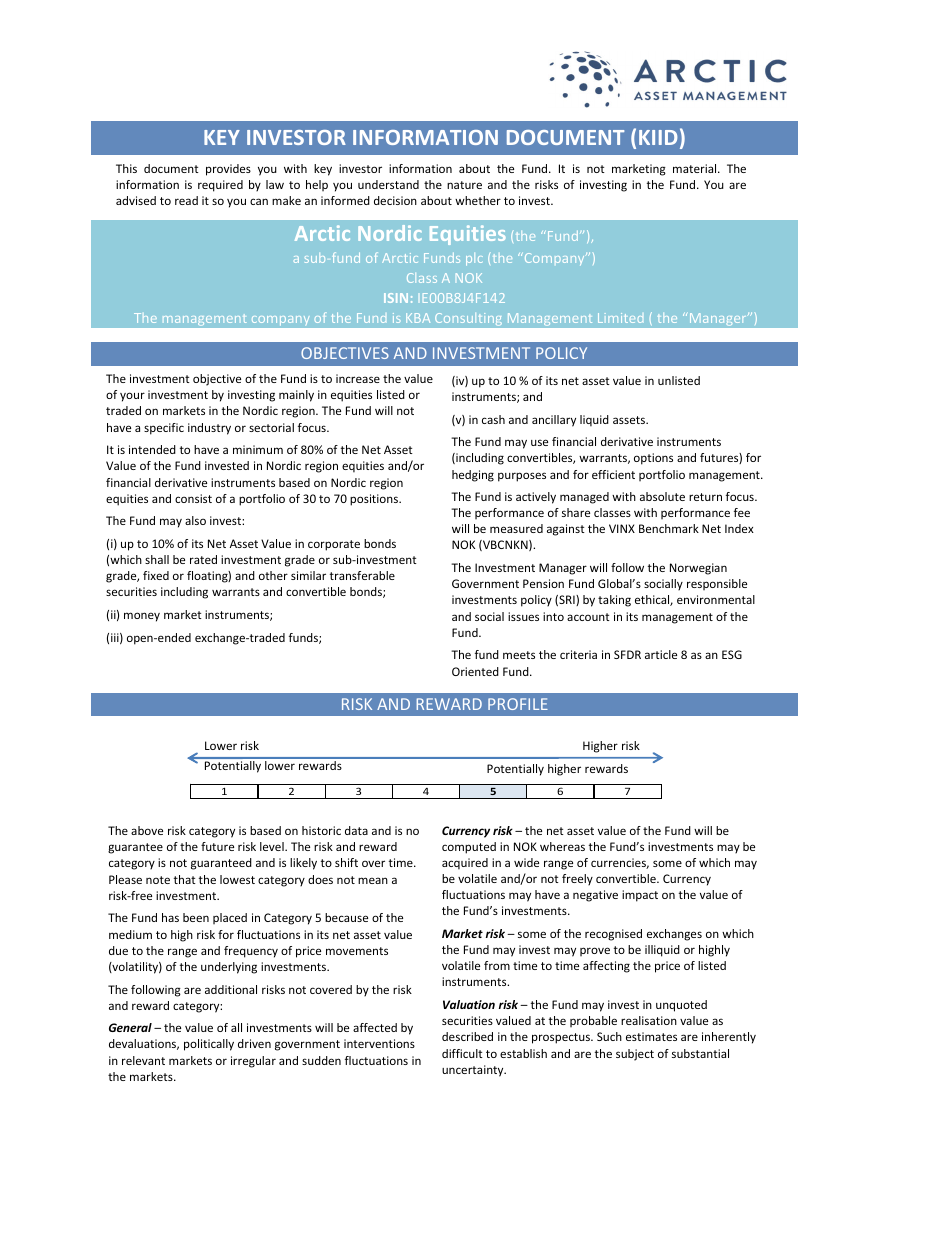 The image size is (952, 1233). I want to click on cash, so click(493, 419).
